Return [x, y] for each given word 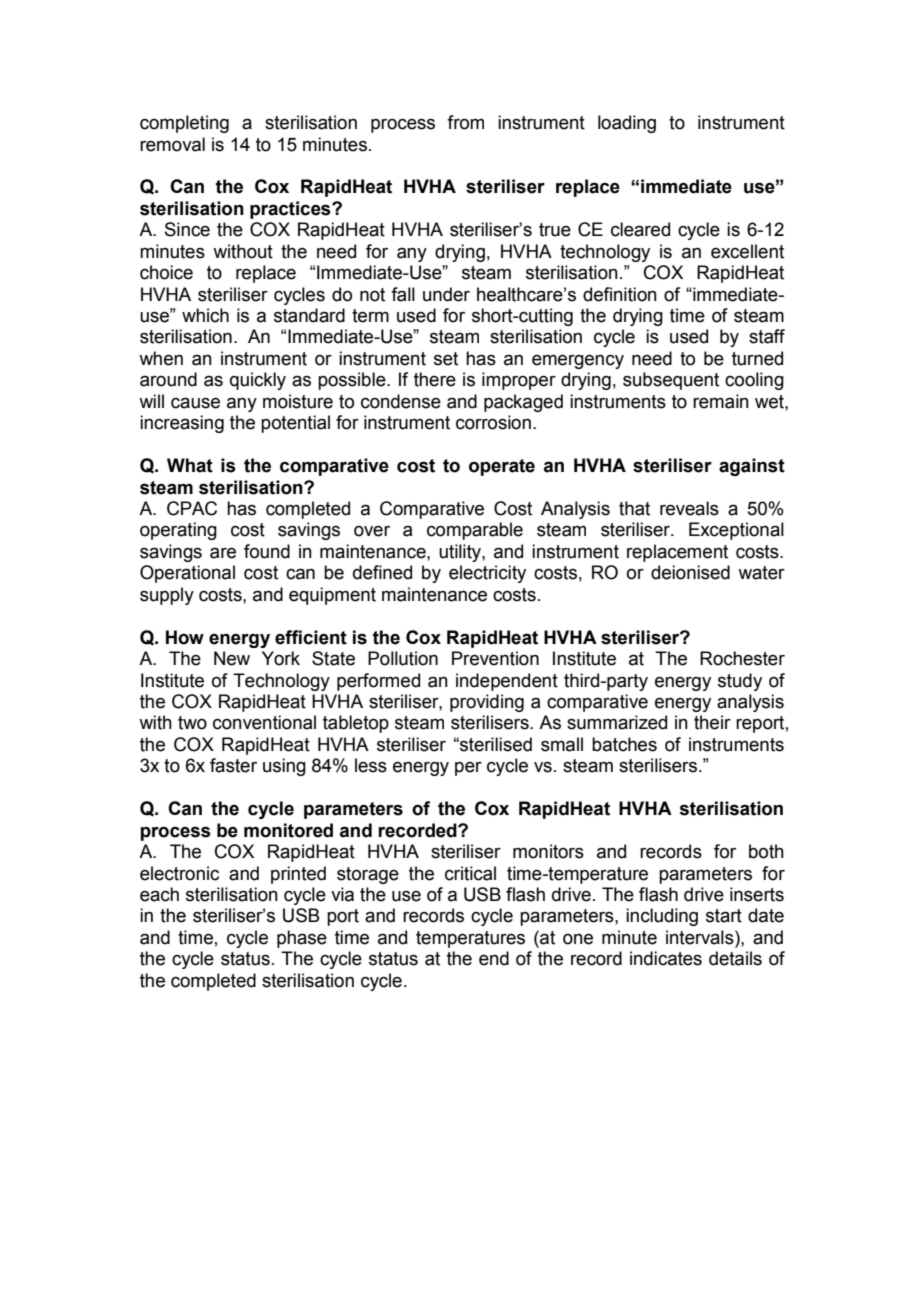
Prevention [495, 658]
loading [627, 124]
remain [721, 401]
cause [195, 403]
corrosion [493, 422]
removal [172, 144]
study [740, 682]
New [232, 658]
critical [470, 873]
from [465, 122]
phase [302, 939]
